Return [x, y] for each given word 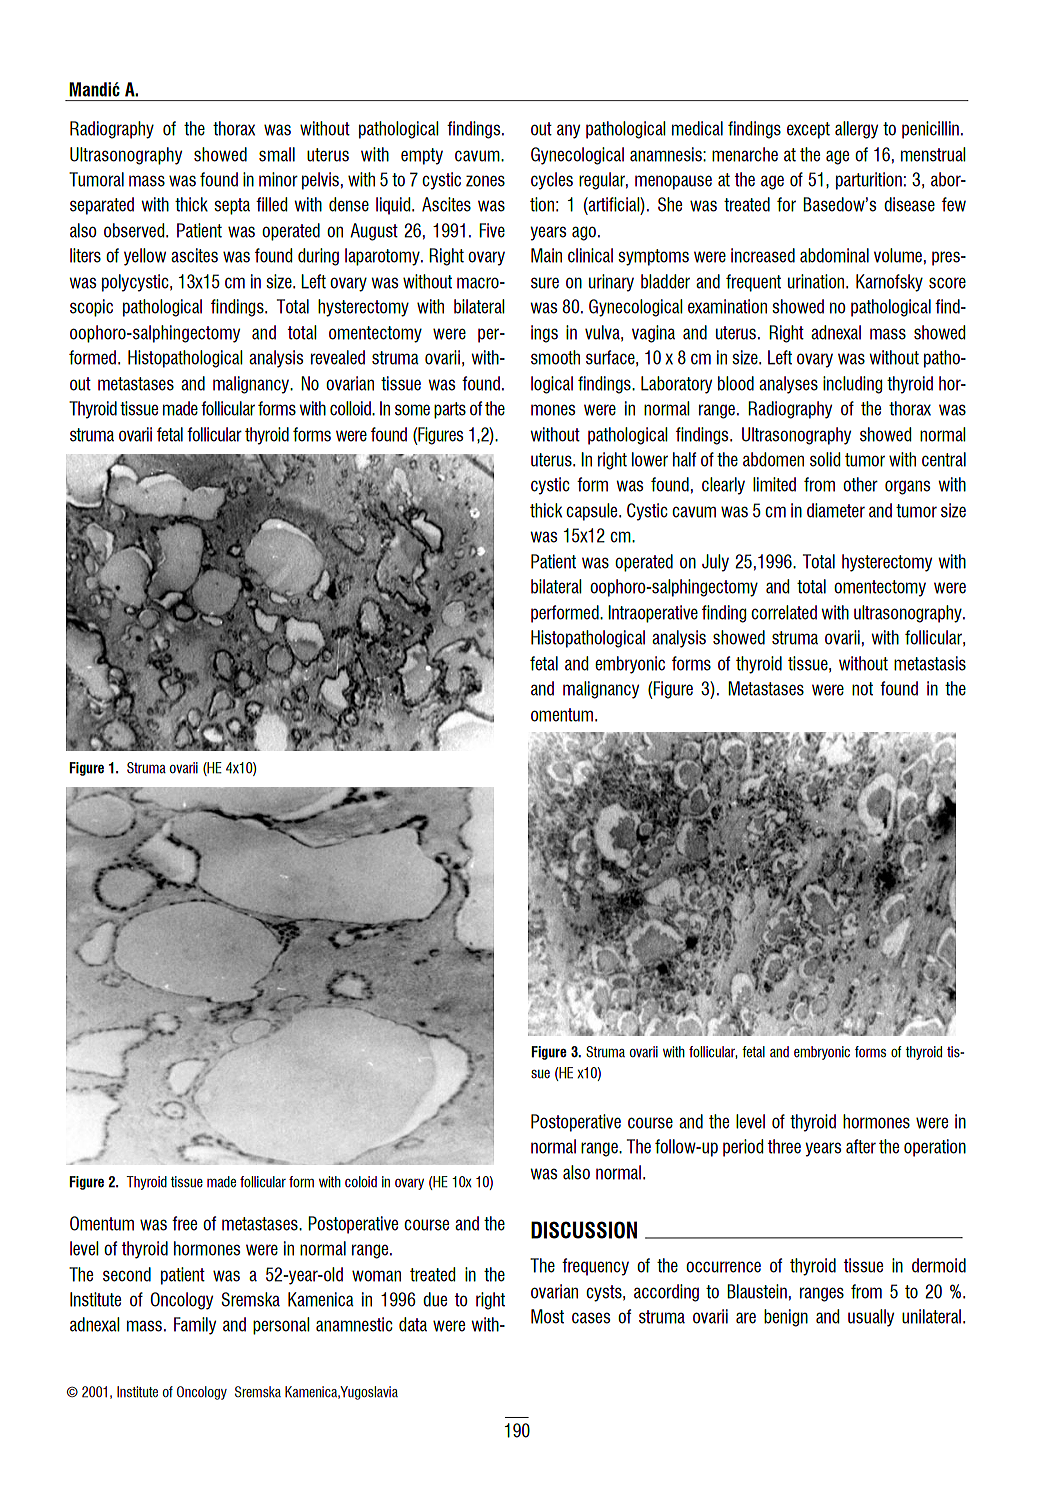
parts [450, 410]
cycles [552, 181]
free [184, 1223]
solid [825, 459]
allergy [856, 130]
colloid [351, 408]
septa [232, 206]
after [861, 1146]
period [743, 1148]
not [862, 689]
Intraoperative [653, 614]
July [715, 563]
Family [195, 1326]
